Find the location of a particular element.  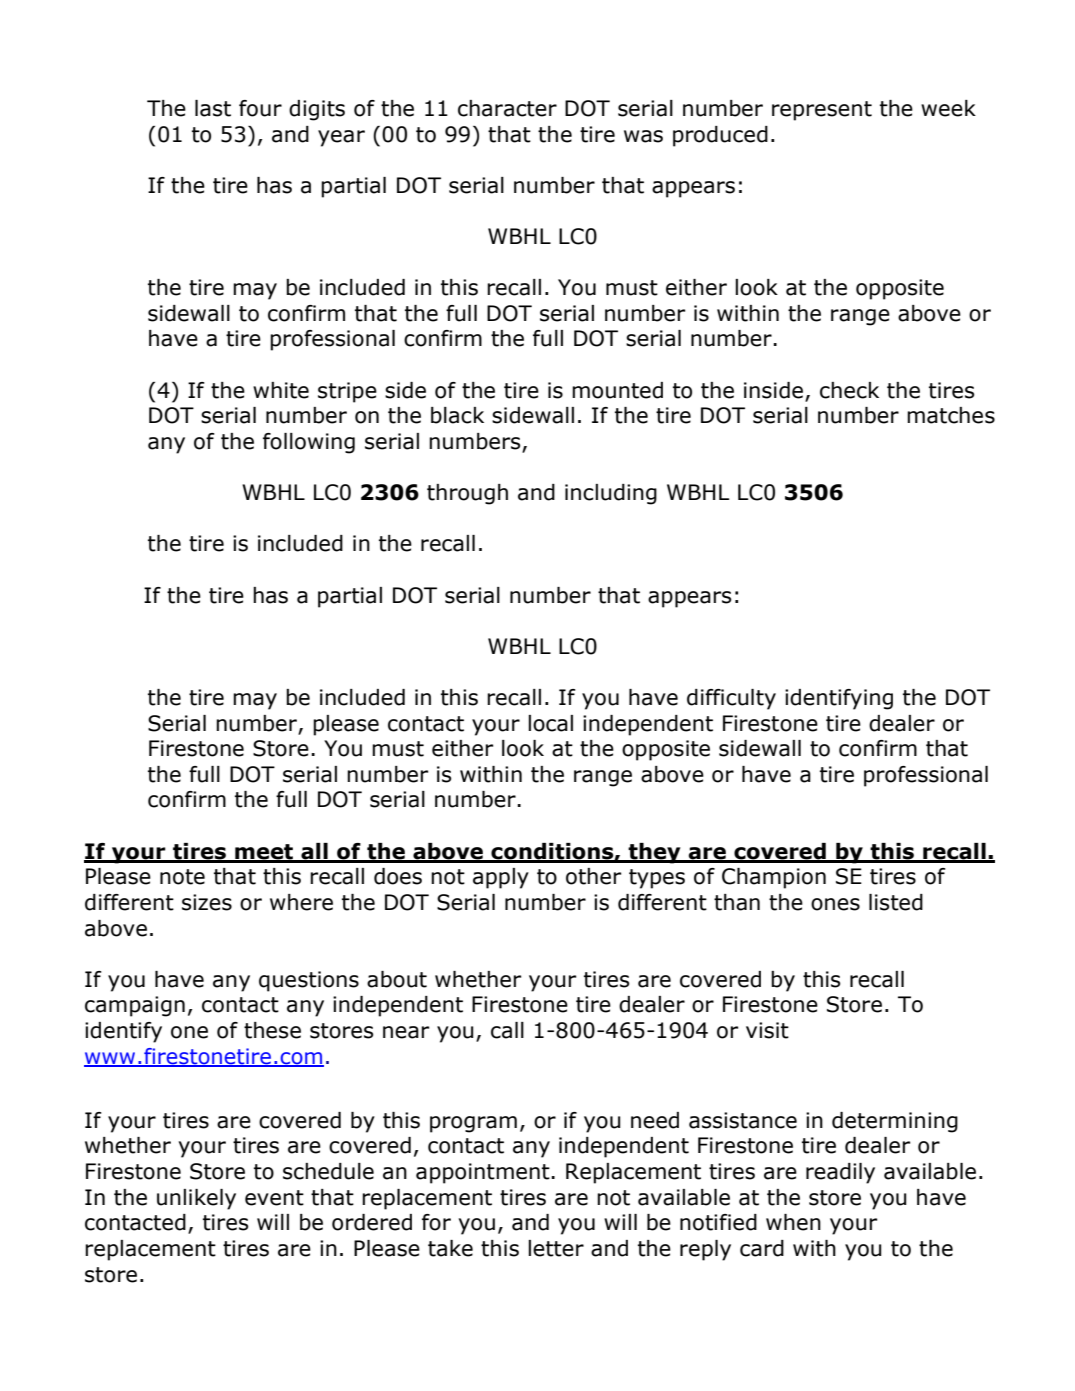

represent is located at coordinates (822, 111).
